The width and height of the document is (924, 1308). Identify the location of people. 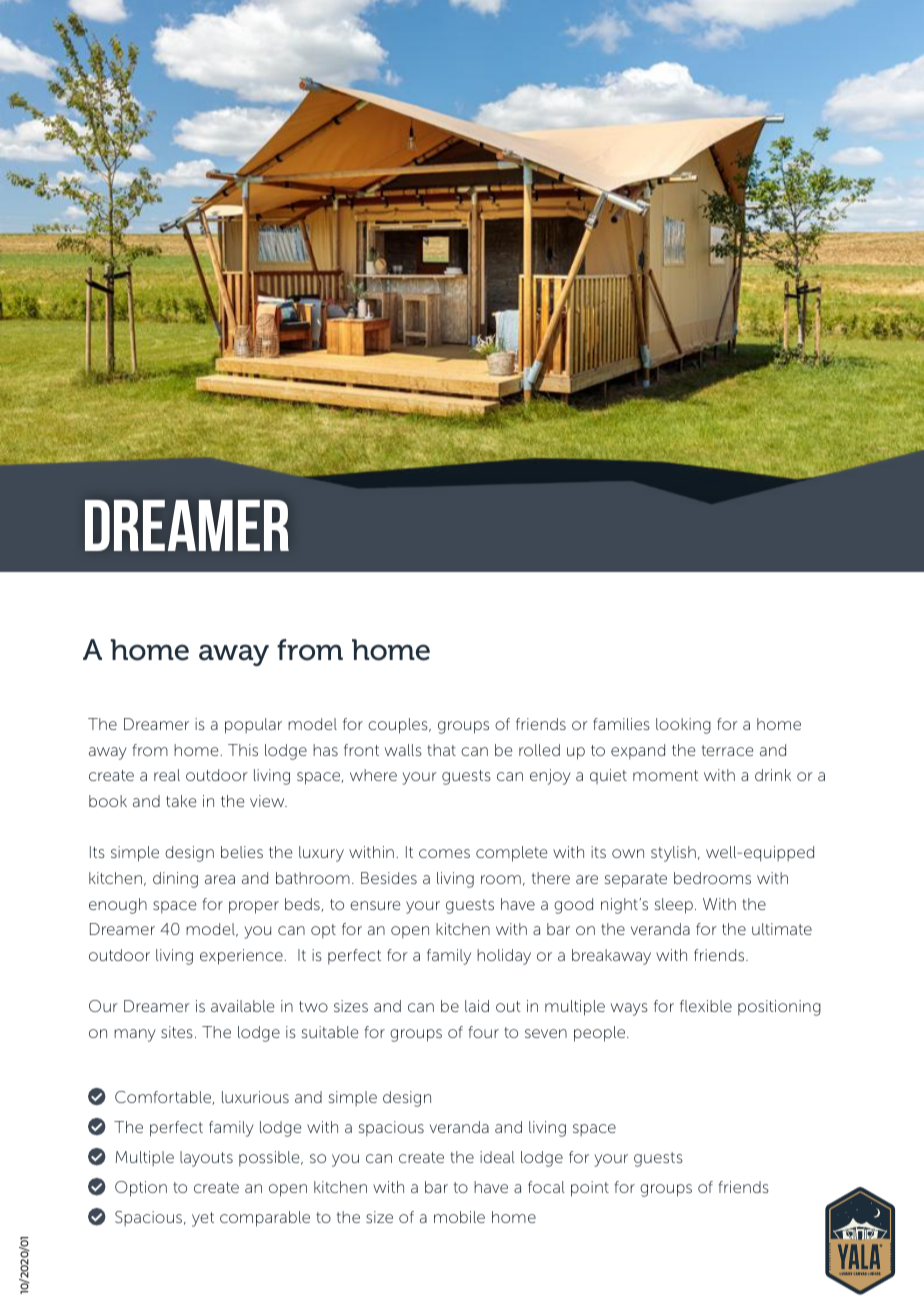
(601, 1034).
